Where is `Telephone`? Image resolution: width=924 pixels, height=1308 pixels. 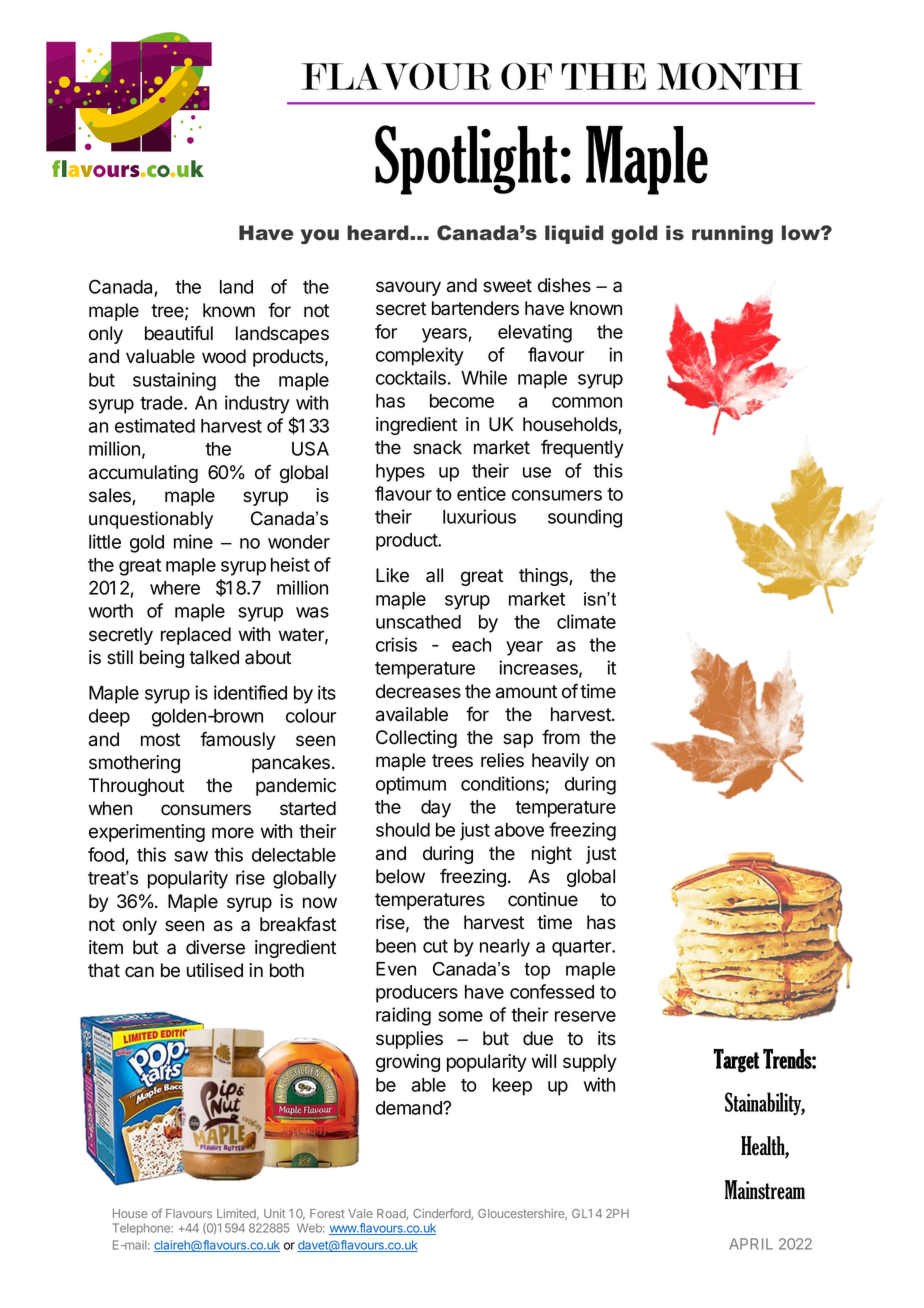 Telephone is located at coordinates (142, 1229).
